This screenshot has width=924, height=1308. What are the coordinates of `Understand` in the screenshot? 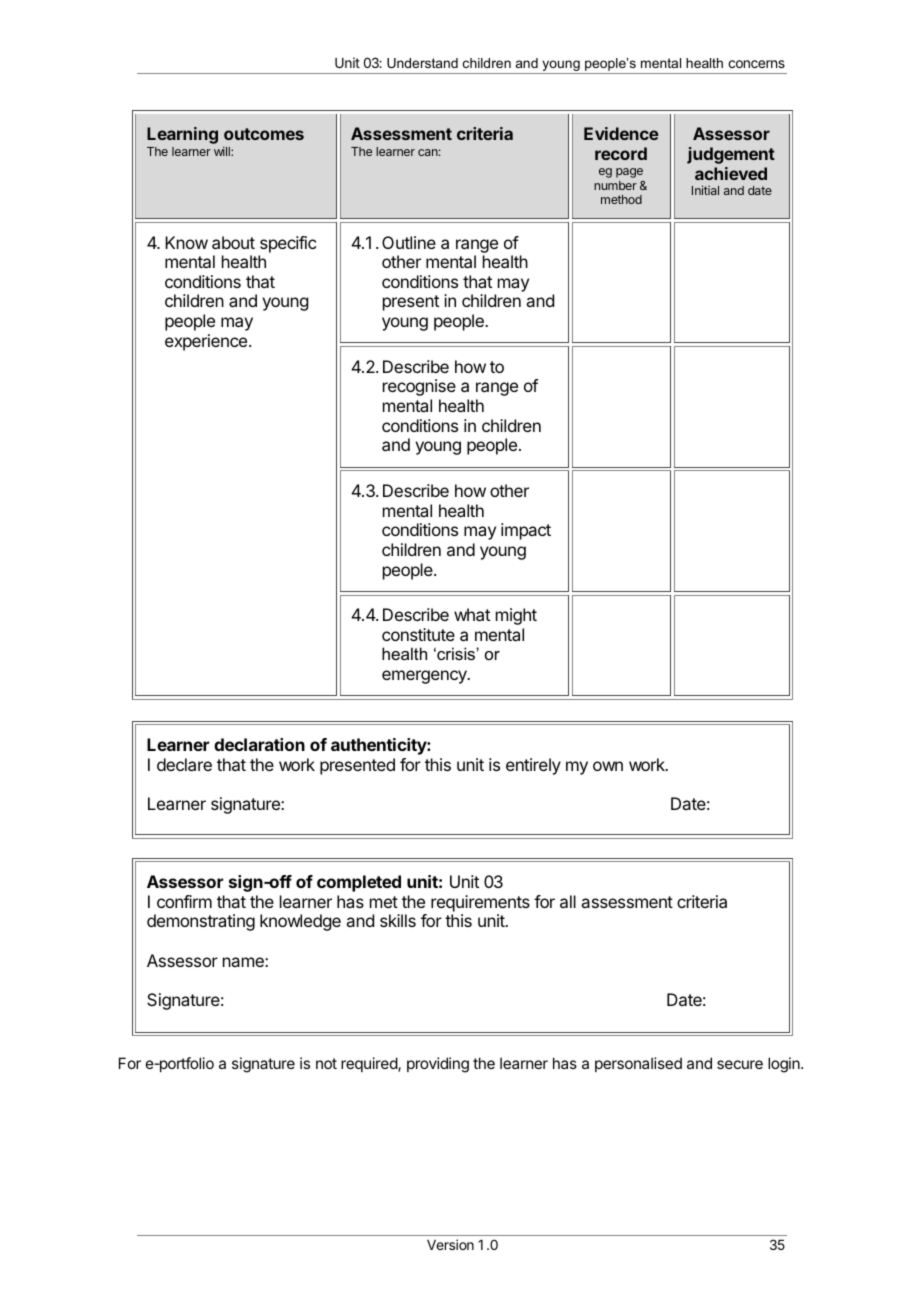 It's located at (422, 63).
